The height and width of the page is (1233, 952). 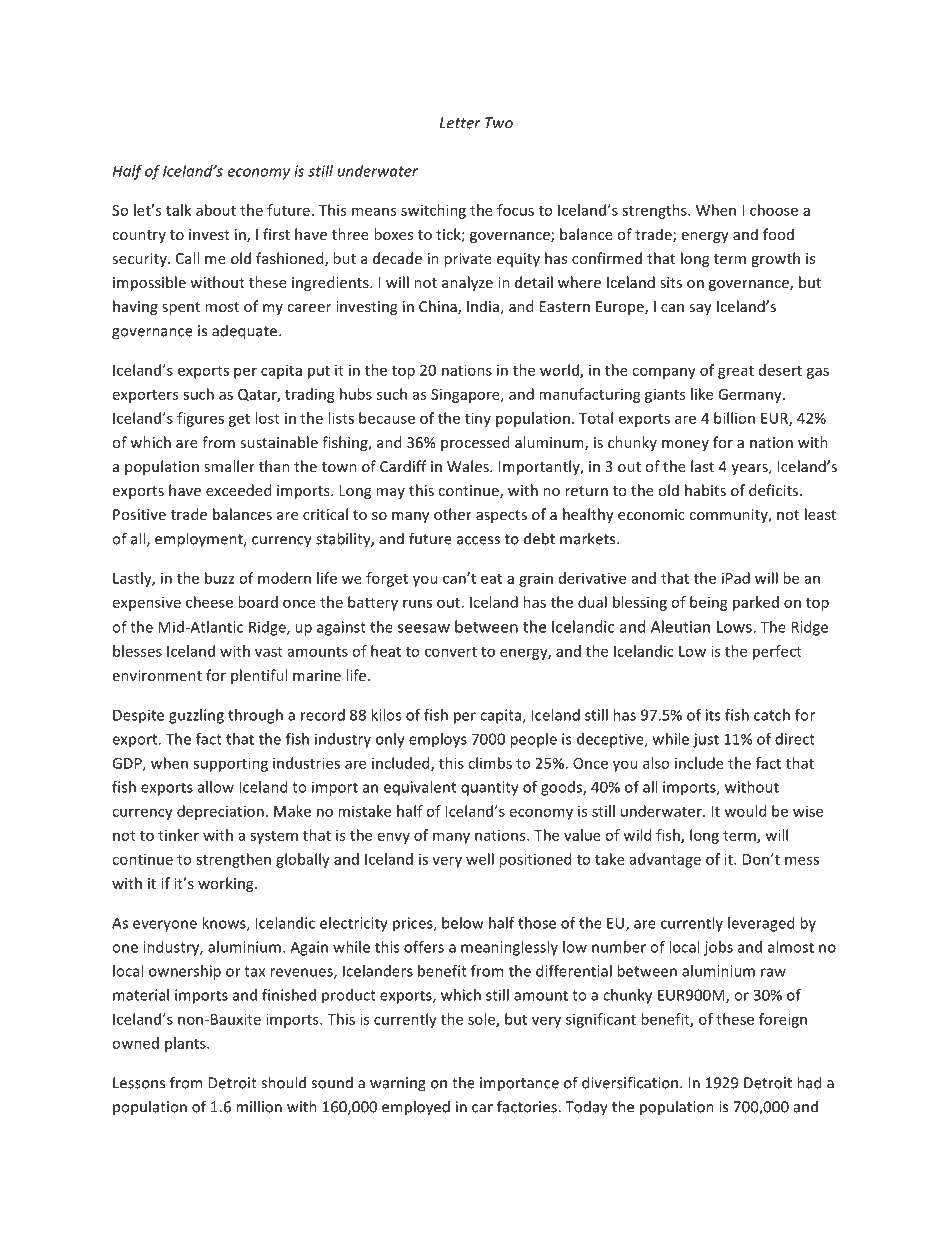 I want to click on employed, so click(x=416, y=1108).
